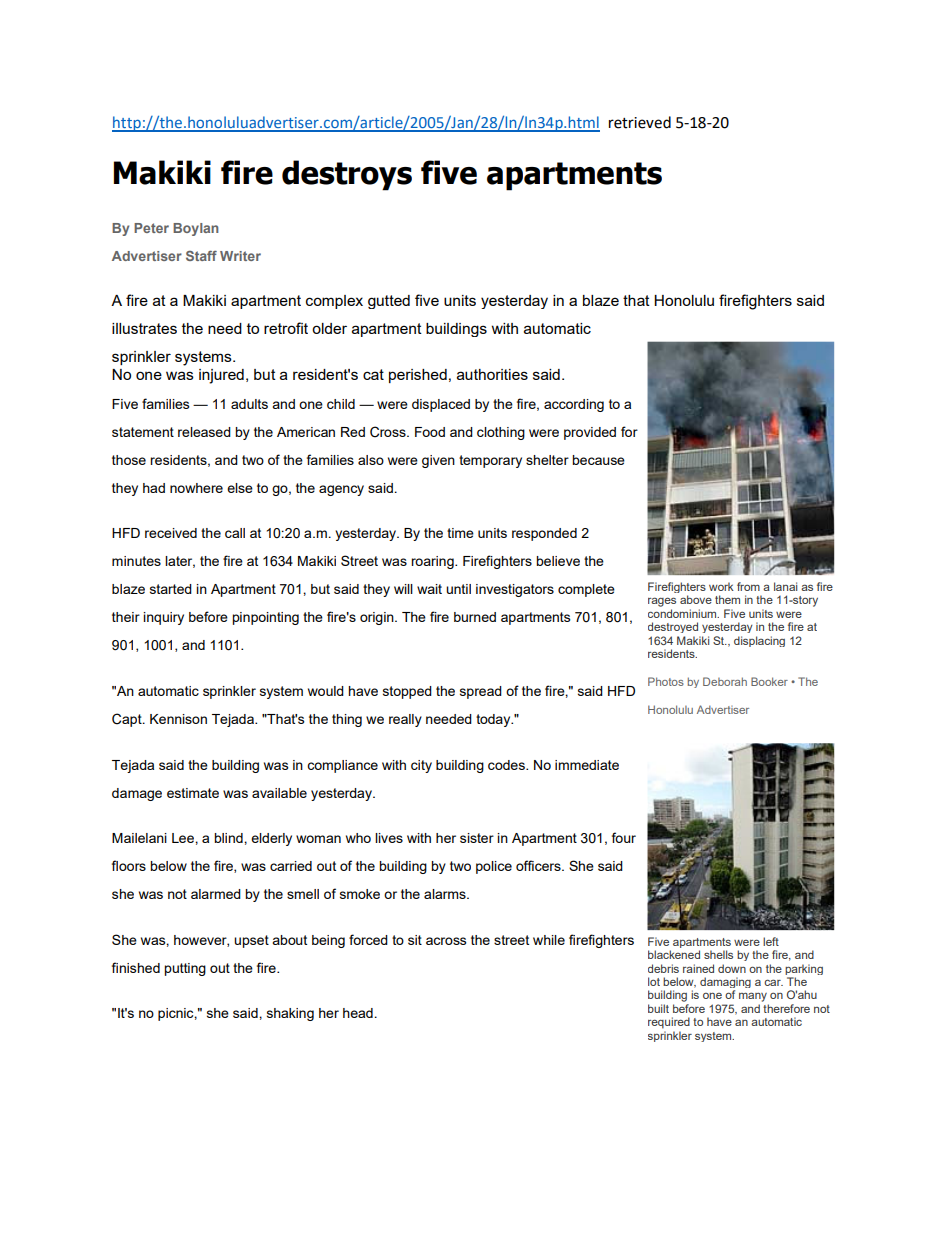 The height and width of the document is (1233, 952). Describe the element at coordinates (185, 969) in the document. I see `putting` at that location.
